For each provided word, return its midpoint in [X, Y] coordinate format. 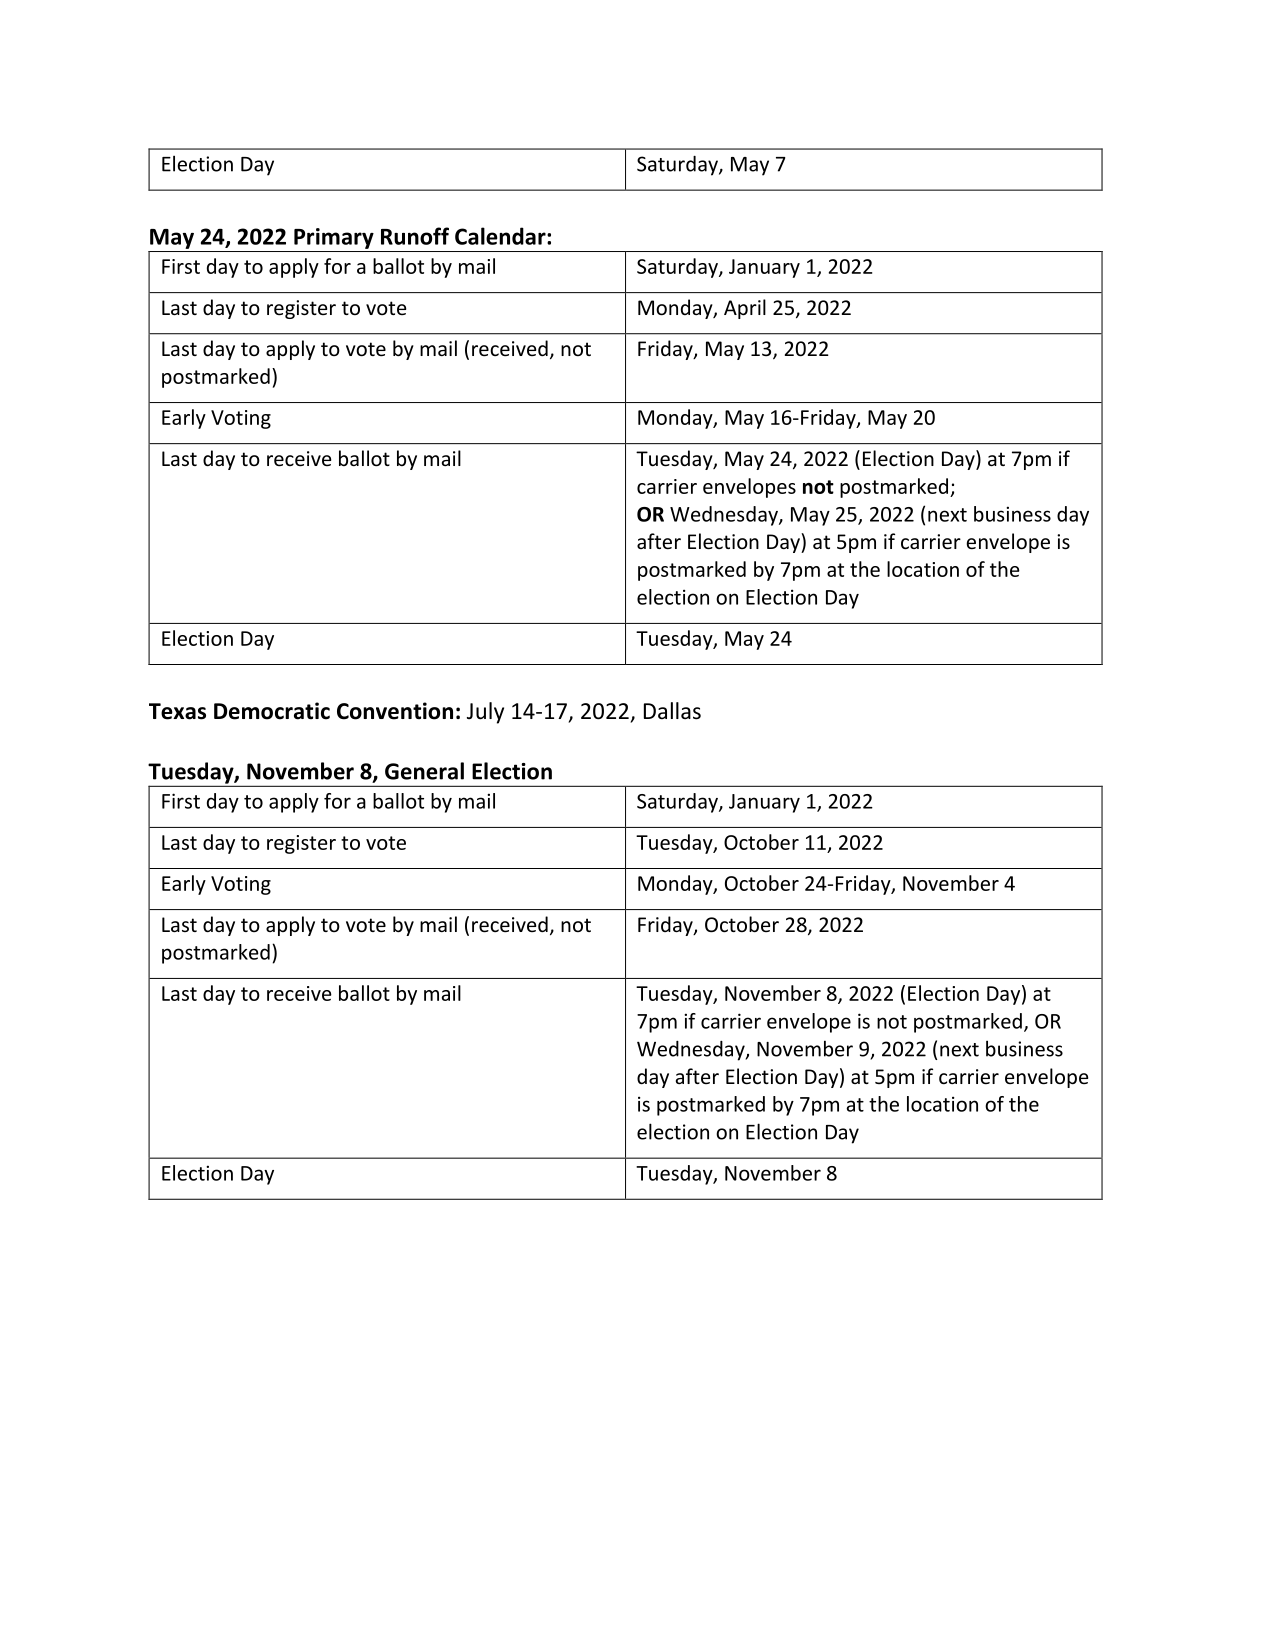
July [485, 713]
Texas [177, 711]
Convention [395, 711]
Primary [334, 238]
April [745, 309]
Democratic [272, 711]
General [424, 771]
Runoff [415, 236]
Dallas [672, 711]
